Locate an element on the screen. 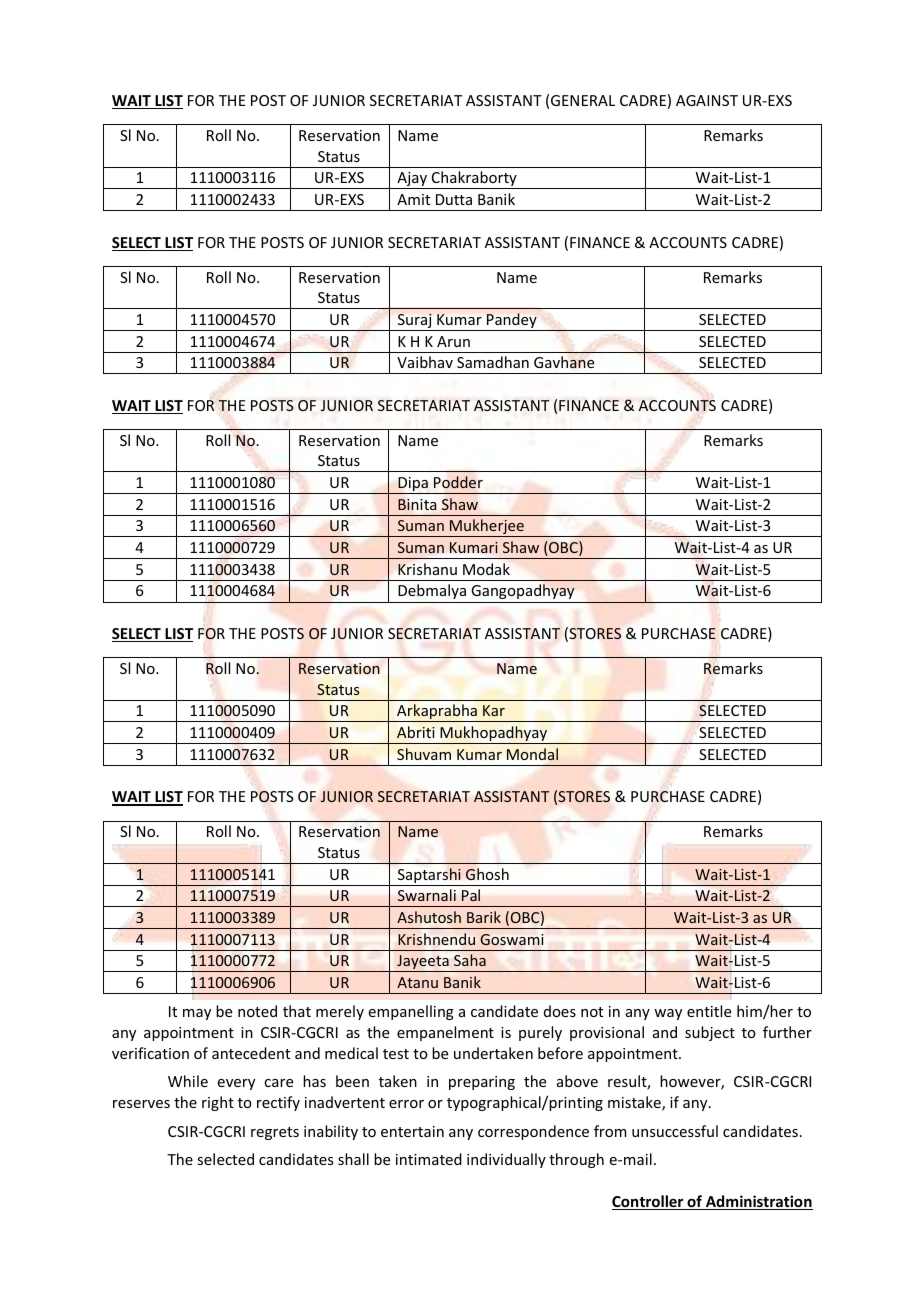  regrets is located at coordinates (275, 1133).
